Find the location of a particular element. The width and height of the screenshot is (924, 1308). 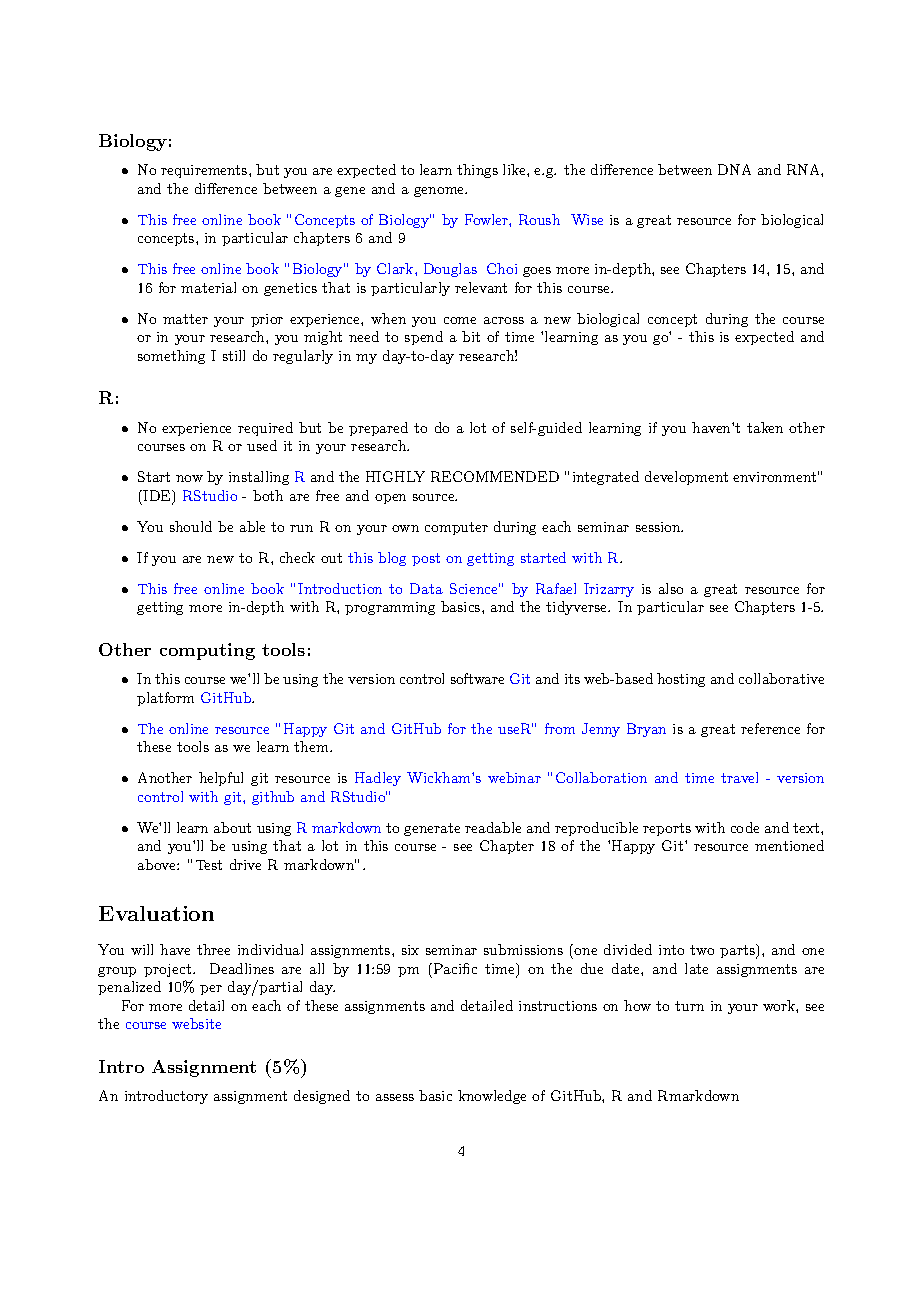

DNA is located at coordinates (734, 169).
